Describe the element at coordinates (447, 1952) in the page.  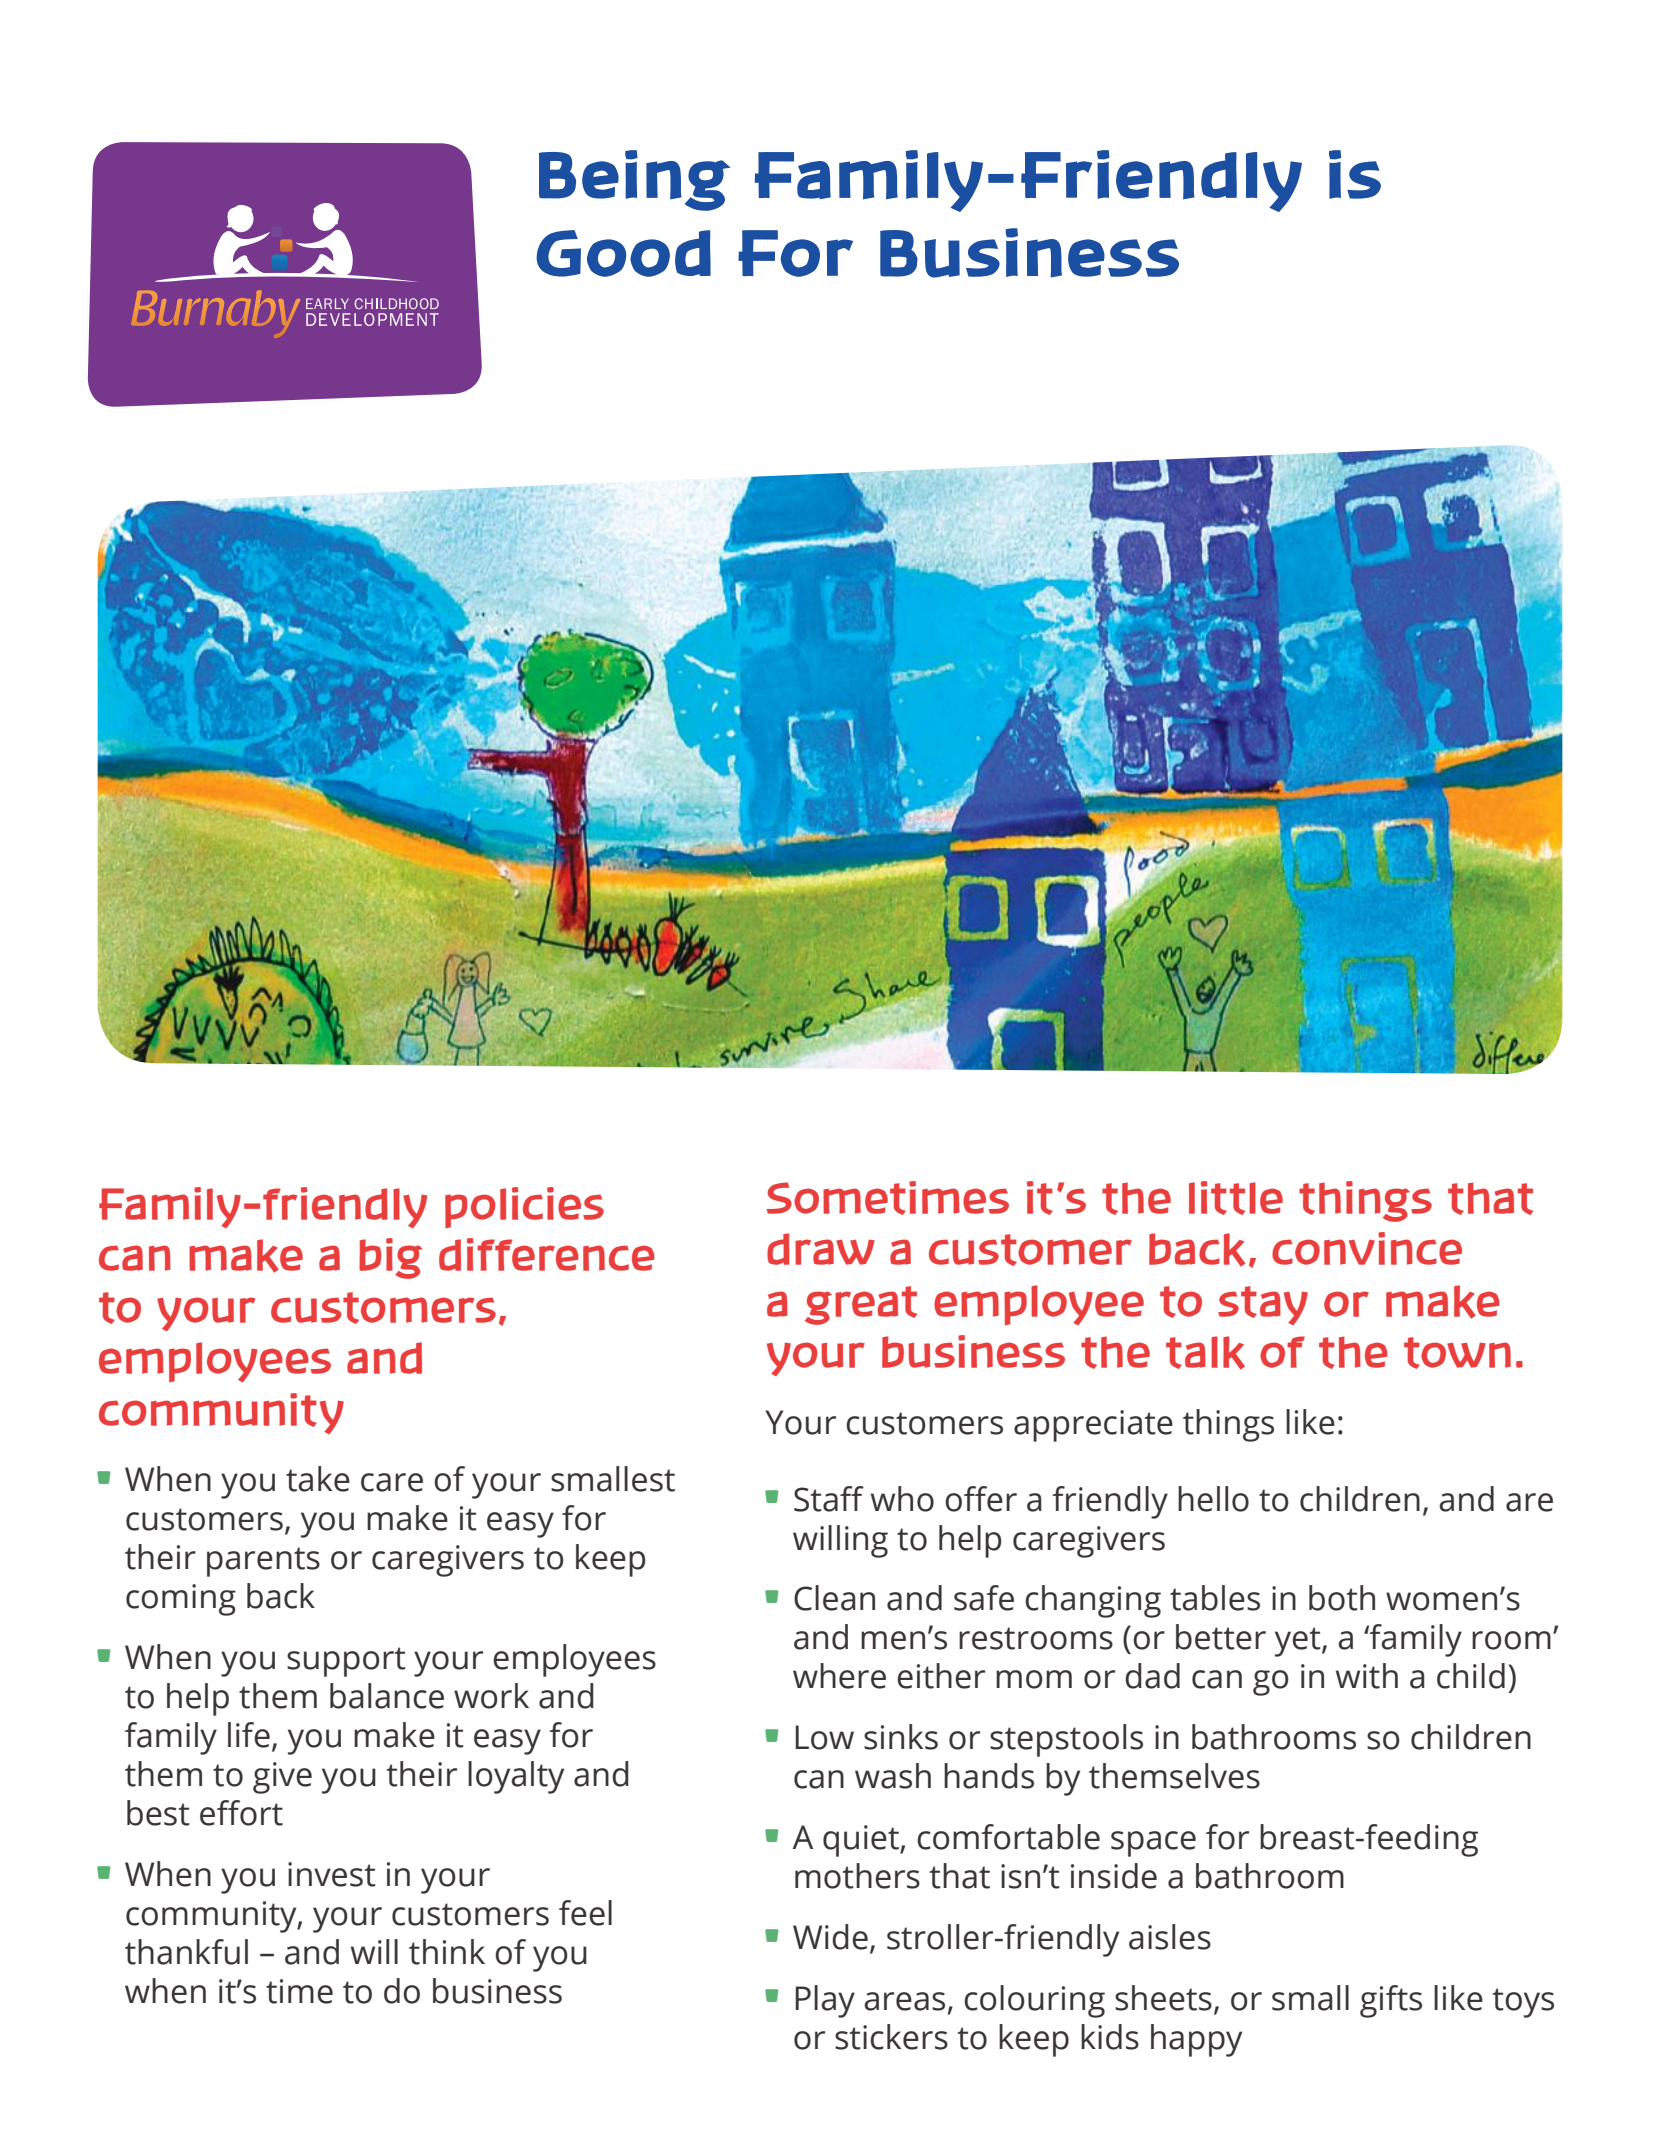
I see `think` at that location.
